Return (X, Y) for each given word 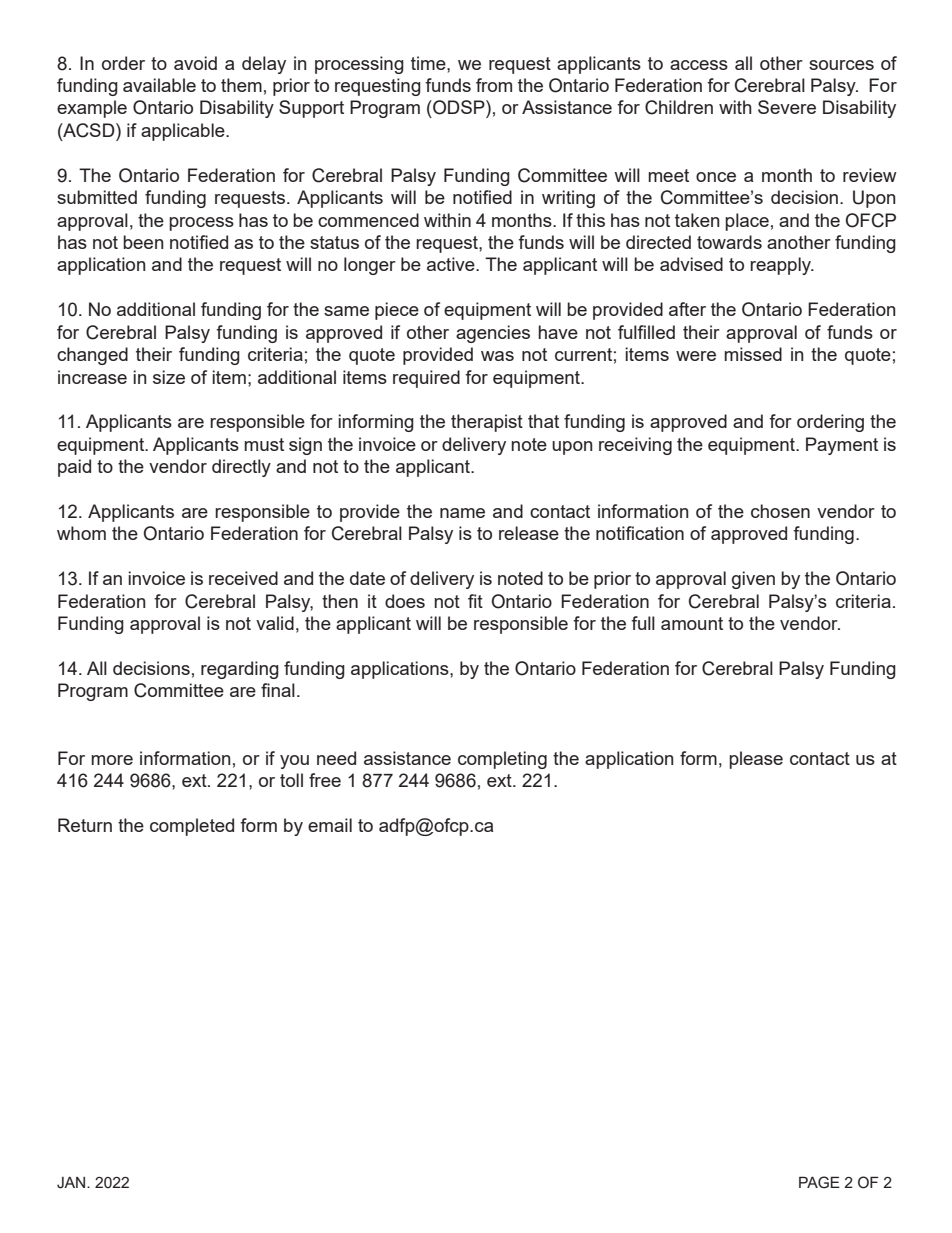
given (753, 580)
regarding (240, 670)
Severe (787, 107)
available (159, 85)
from (494, 85)
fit (475, 601)
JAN (72, 1183)
